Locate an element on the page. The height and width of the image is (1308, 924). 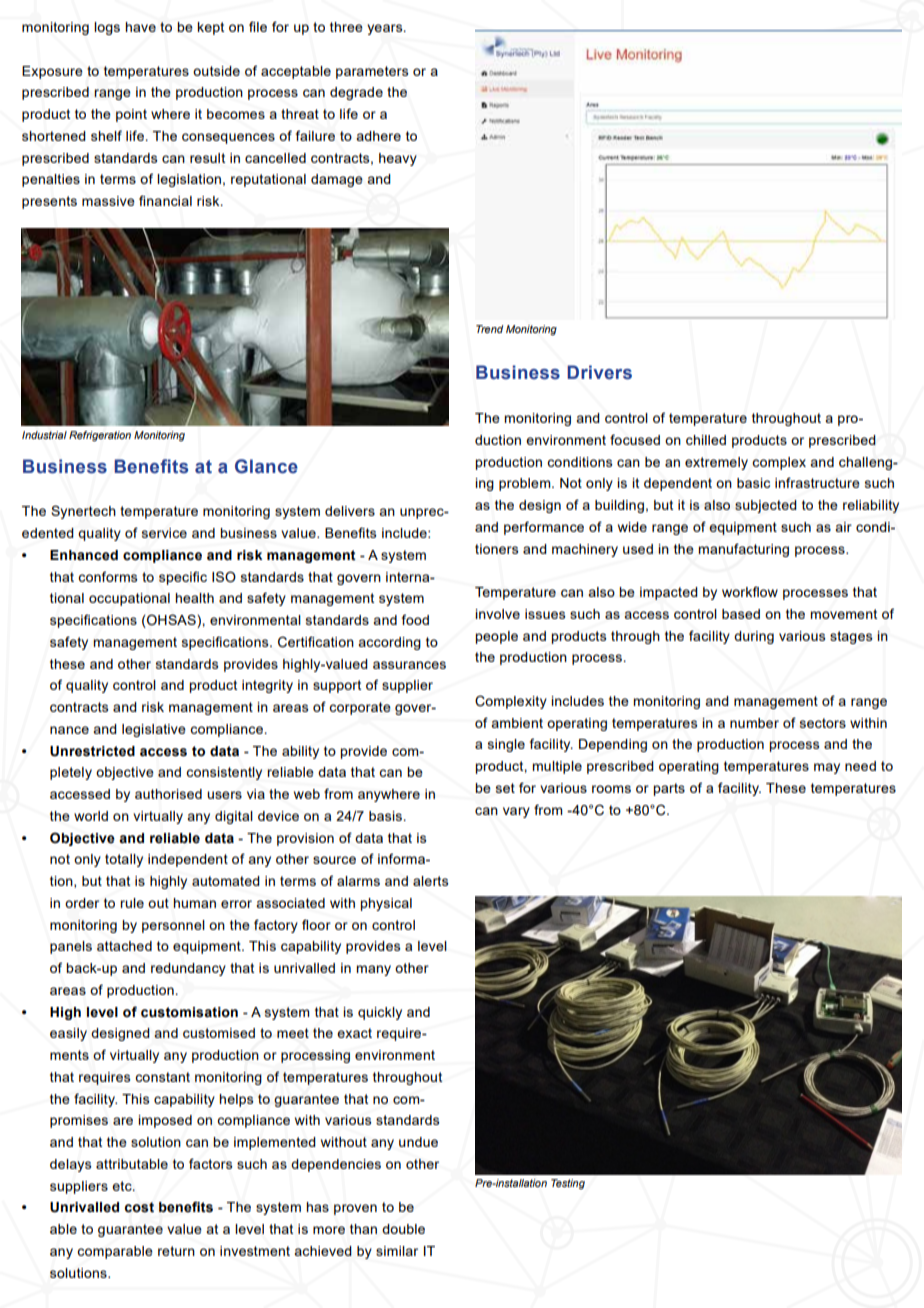
alerts is located at coordinates (431, 881).
